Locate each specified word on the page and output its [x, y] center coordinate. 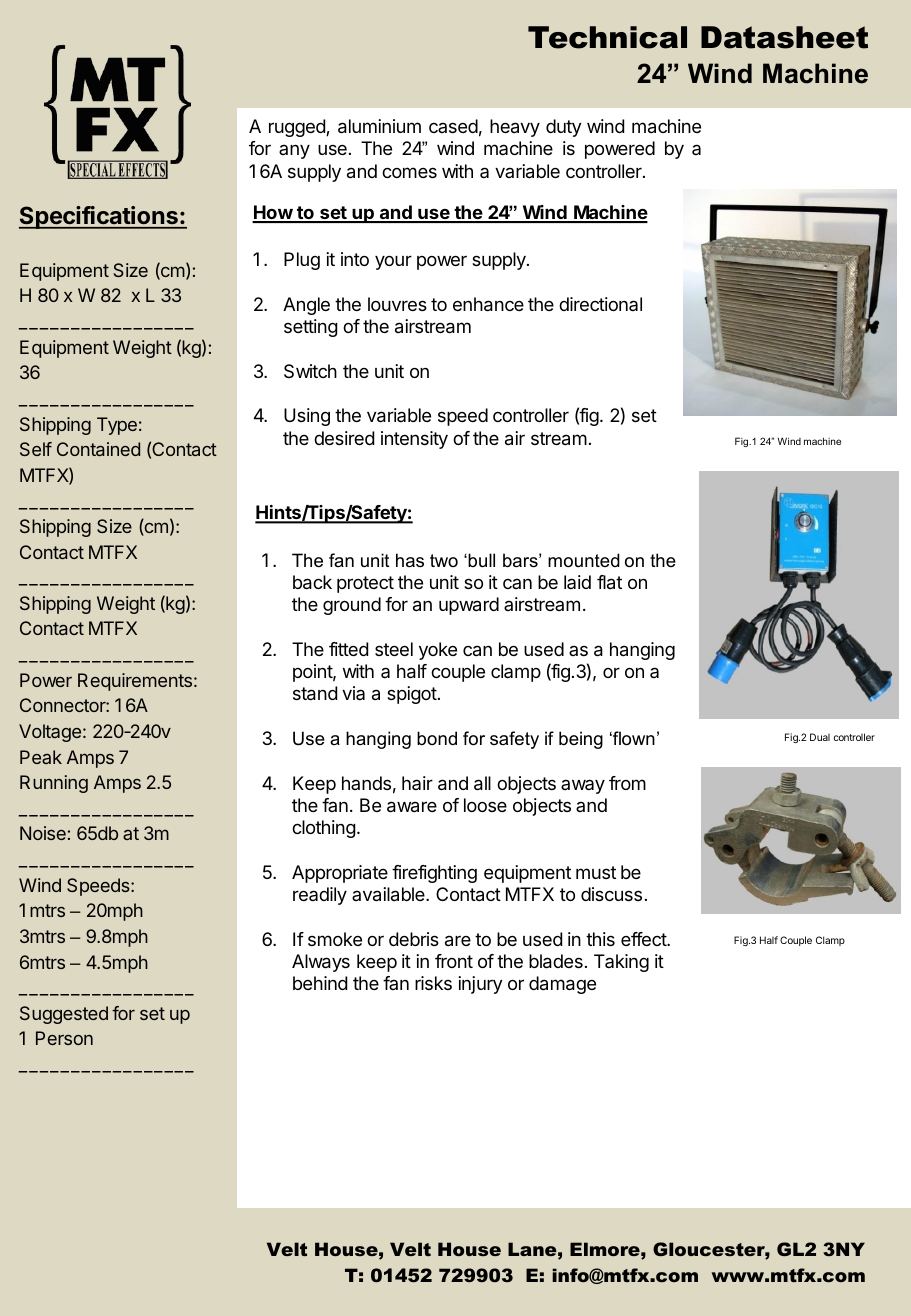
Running [54, 784]
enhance [488, 304]
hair [417, 783]
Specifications [99, 217]
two [444, 560]
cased [453, 126]
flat [609, 582]
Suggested [64, 1015]
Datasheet [784, 37]
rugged [298, 128]
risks [433, 983]
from [627, 783]
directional [600, 304]
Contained [98, 449]
